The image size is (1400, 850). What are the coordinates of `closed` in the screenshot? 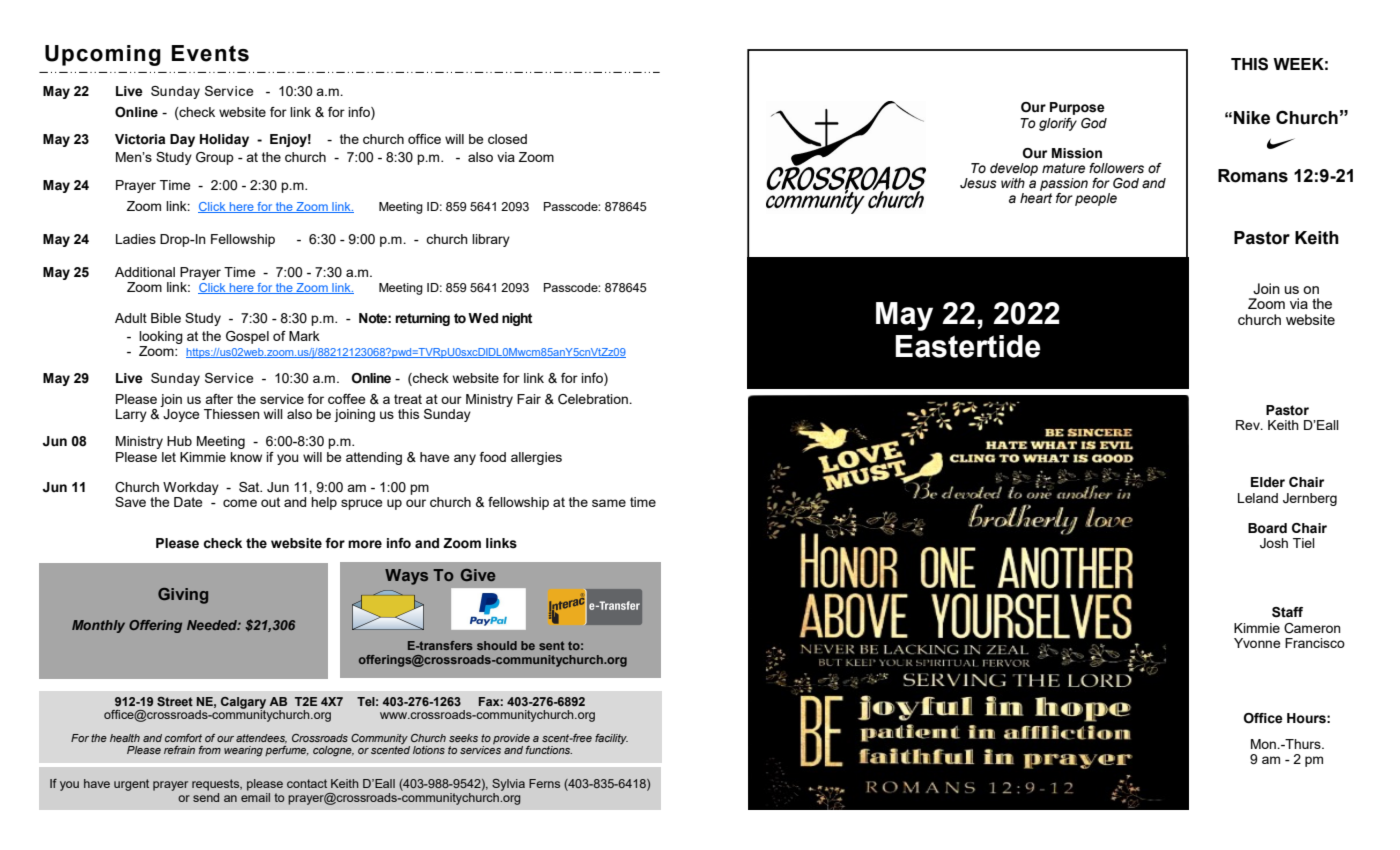 It's located at (507, 139).
